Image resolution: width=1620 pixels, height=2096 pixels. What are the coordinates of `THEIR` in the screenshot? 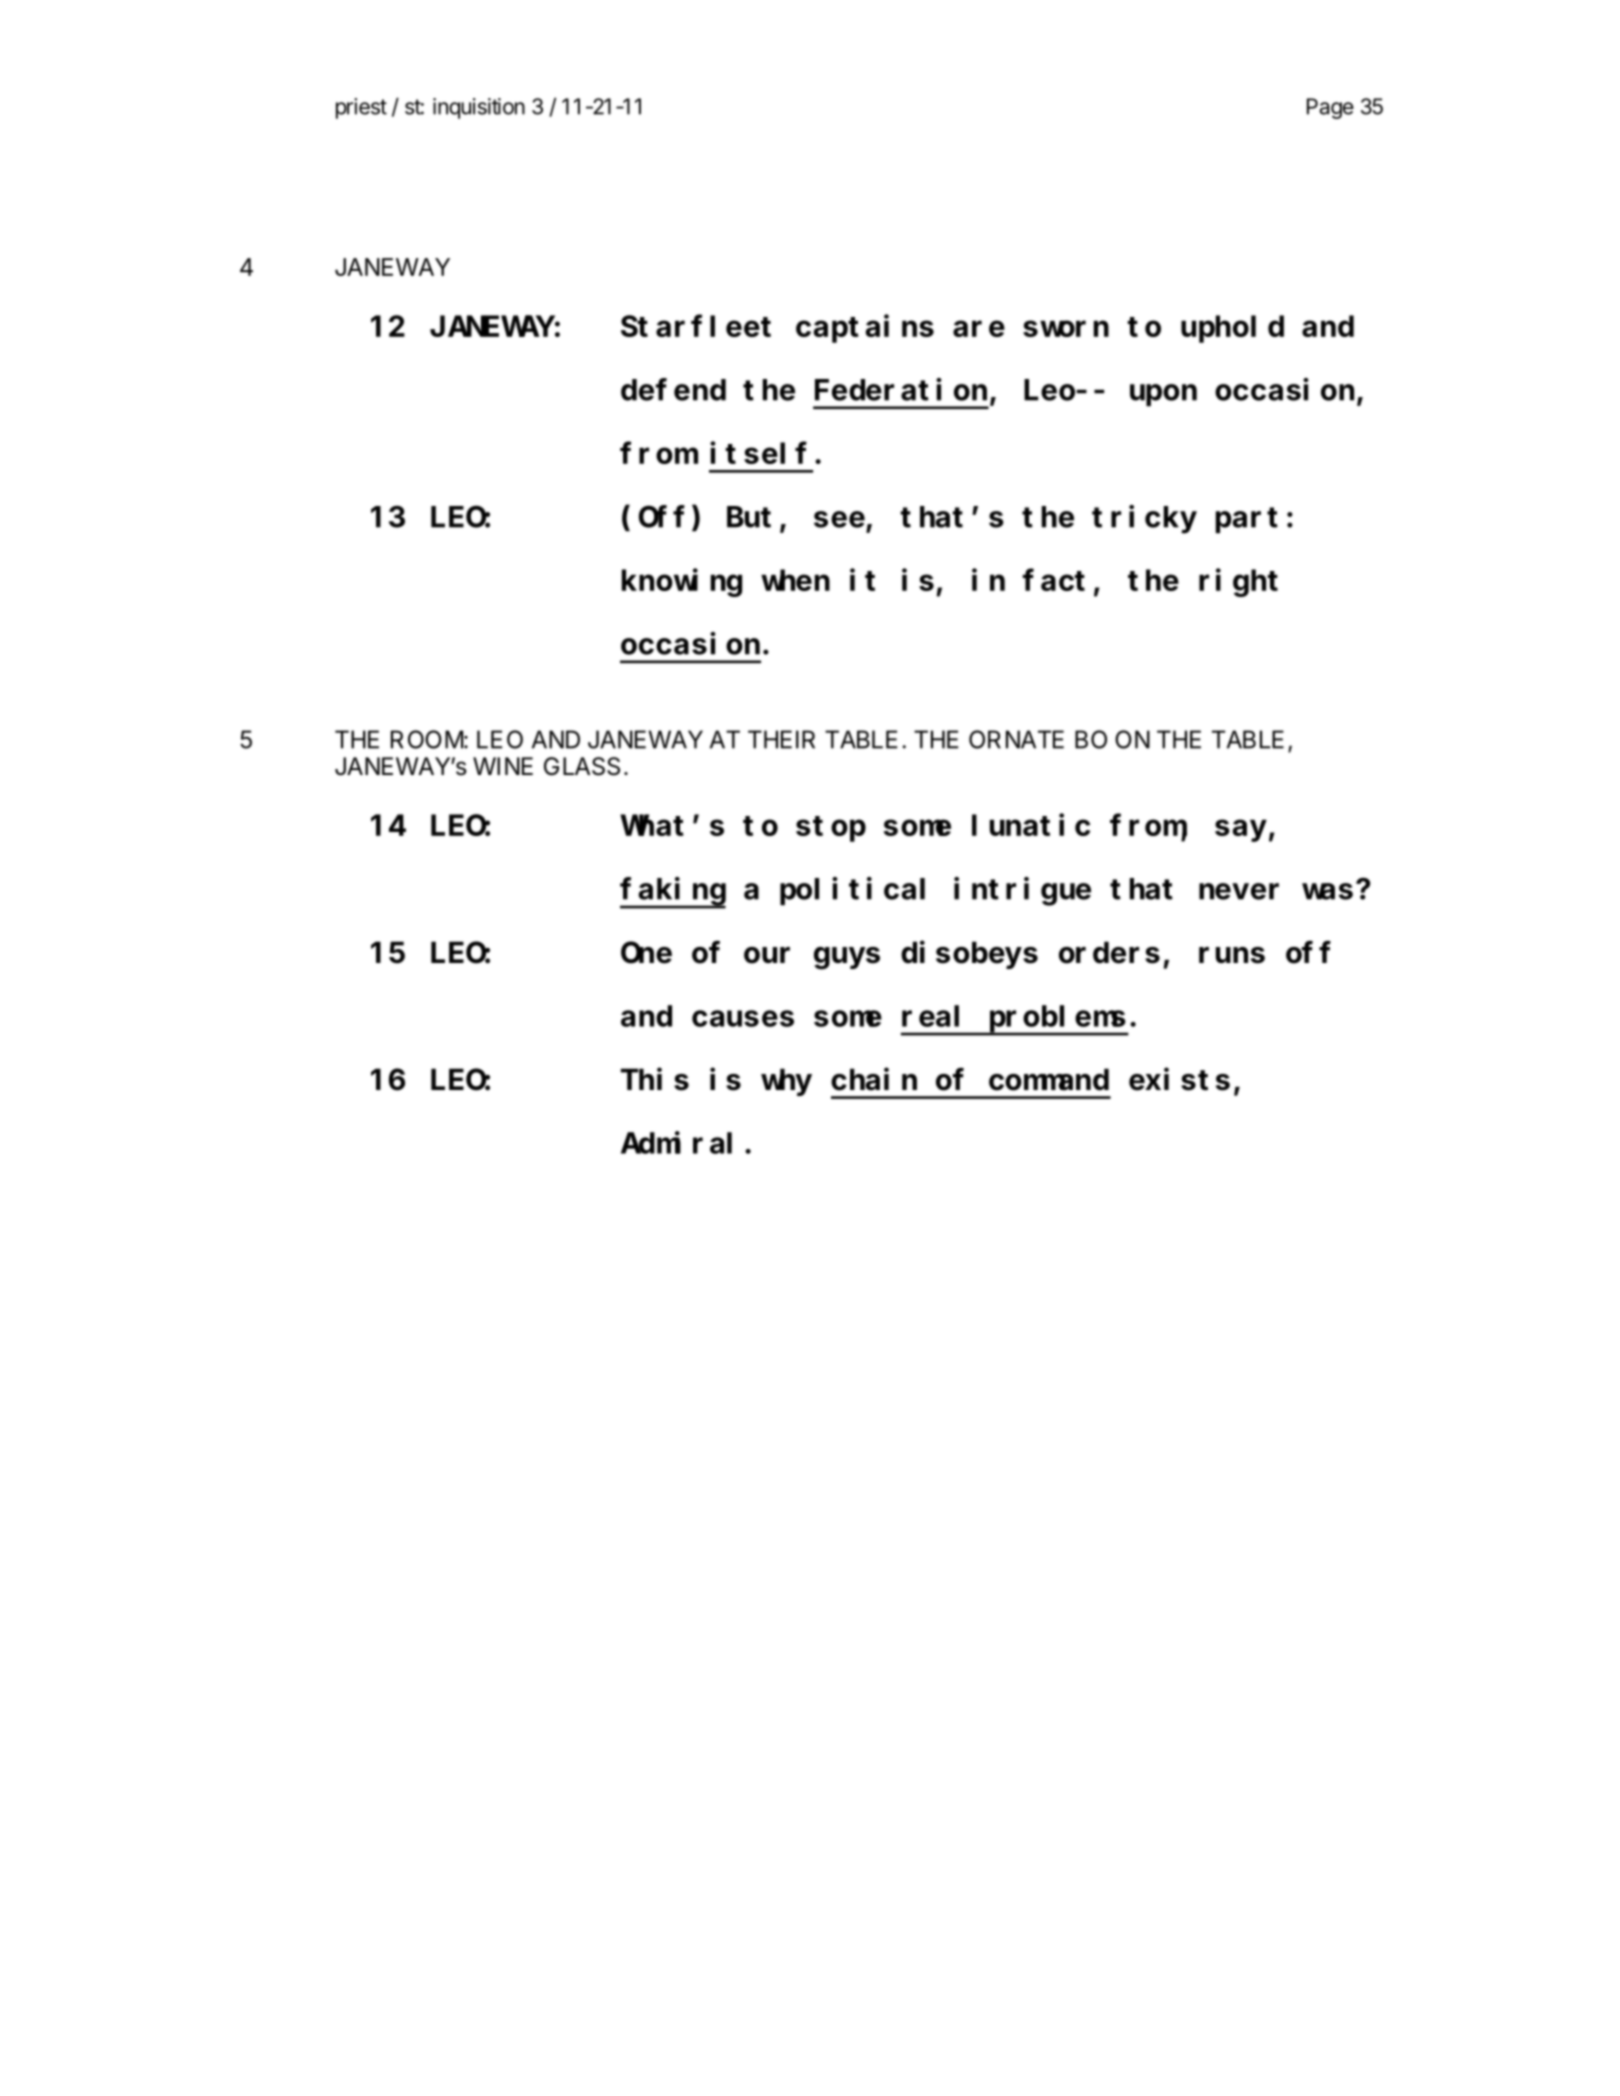 It's located at (781, 739).
